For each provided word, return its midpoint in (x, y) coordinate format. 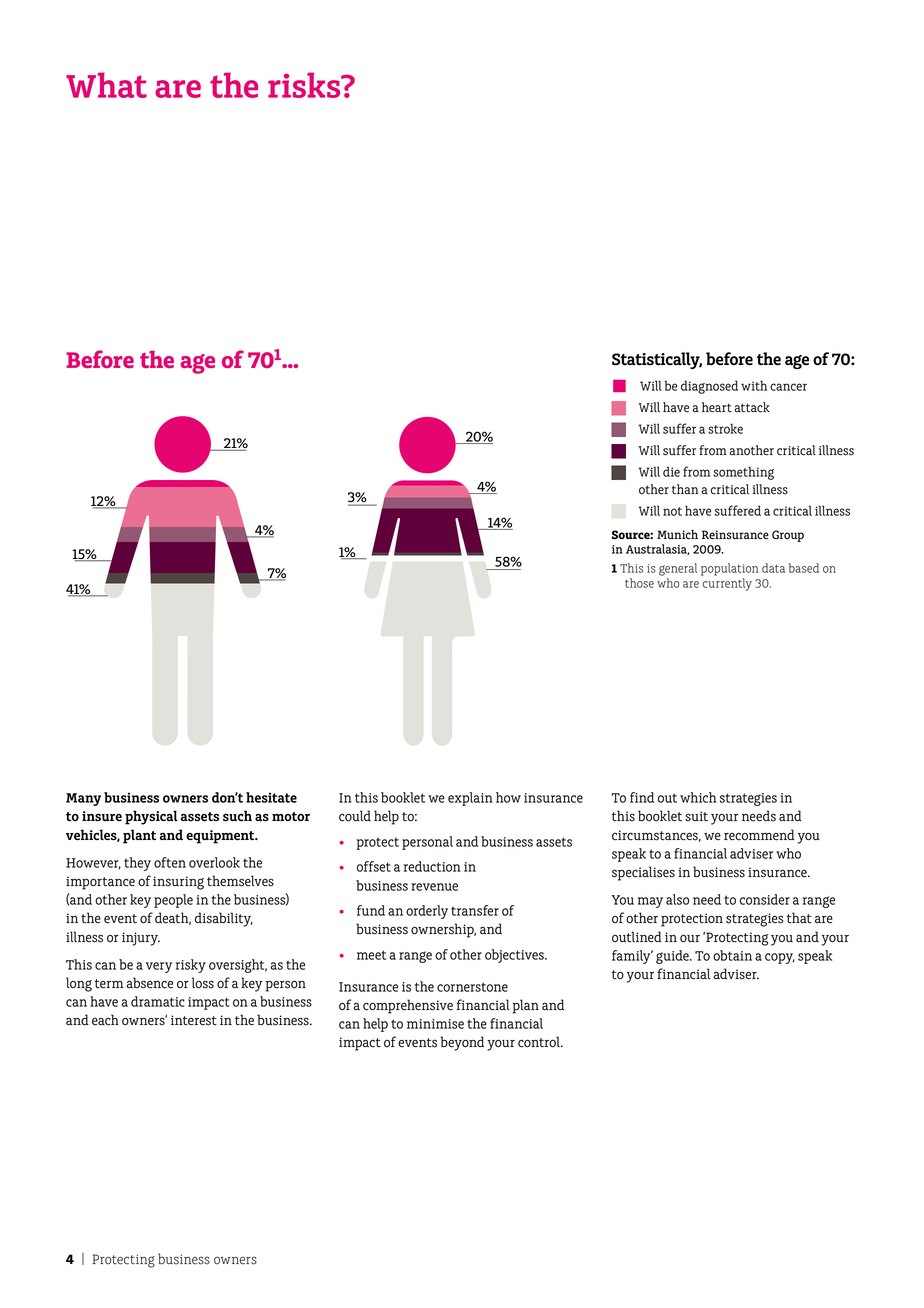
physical (151, 817)
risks (305, 85)
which (698, 797)
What (106, 85)
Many (83, 799)
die (671, 471)
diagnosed (709, 387)
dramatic (158, 1001)
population (730, 569)
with (754, 385)
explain (470, 799)
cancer (788, 387)
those (639, 583)
